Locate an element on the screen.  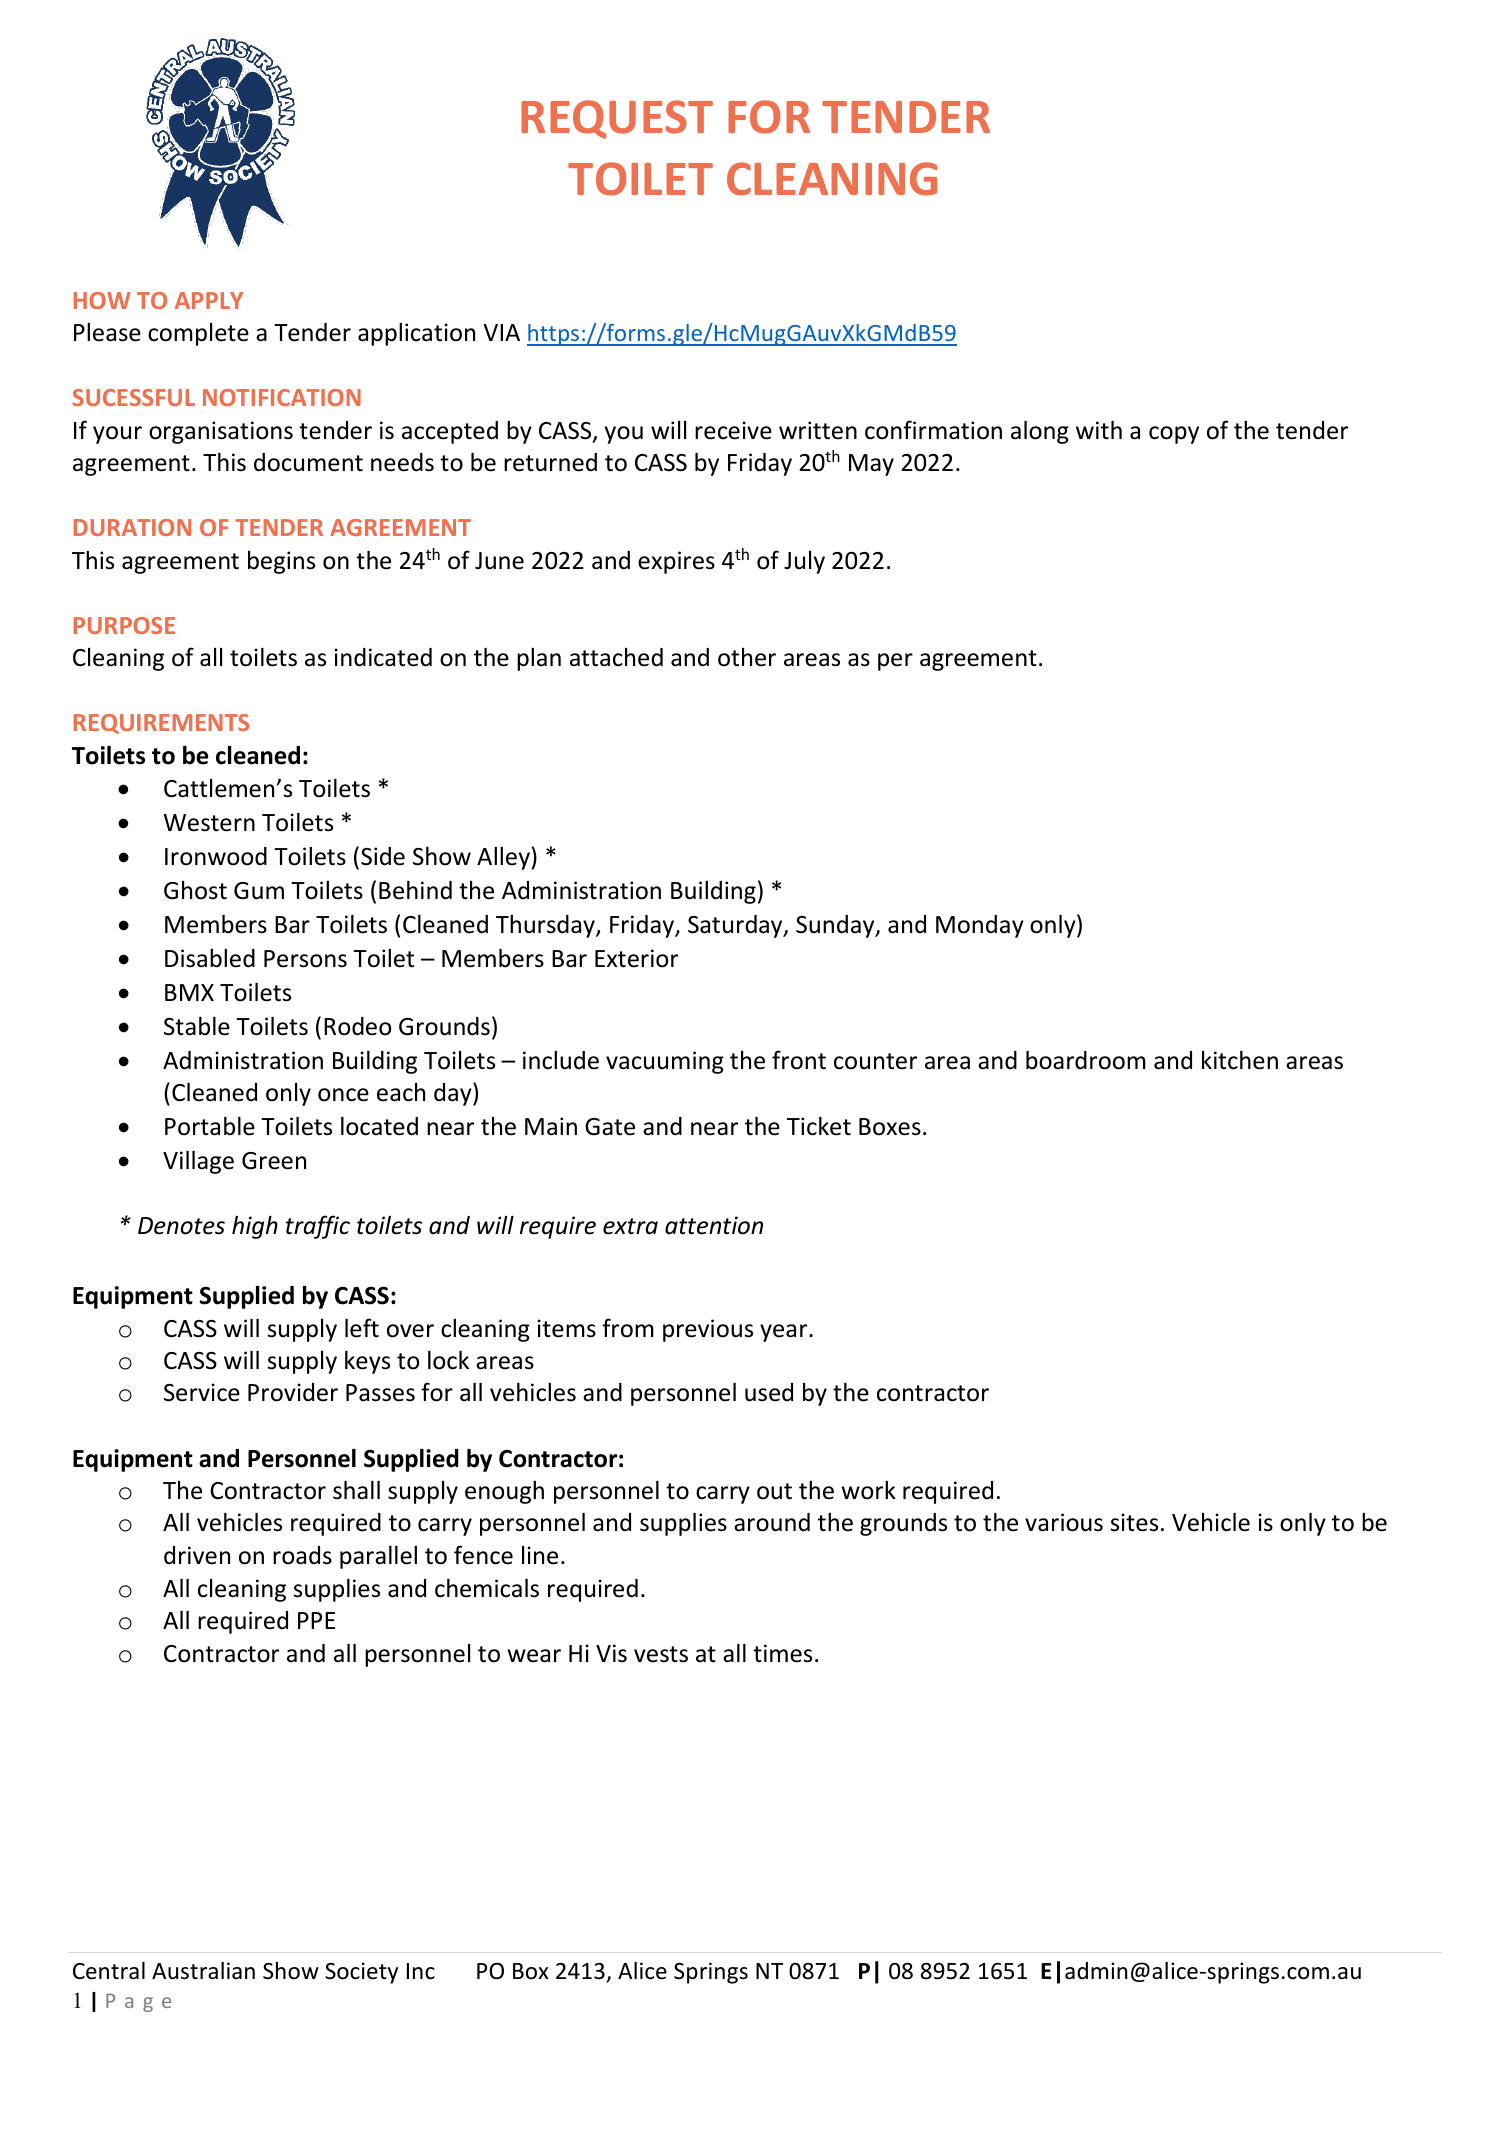
times is located at coordinates (782, 1653).
